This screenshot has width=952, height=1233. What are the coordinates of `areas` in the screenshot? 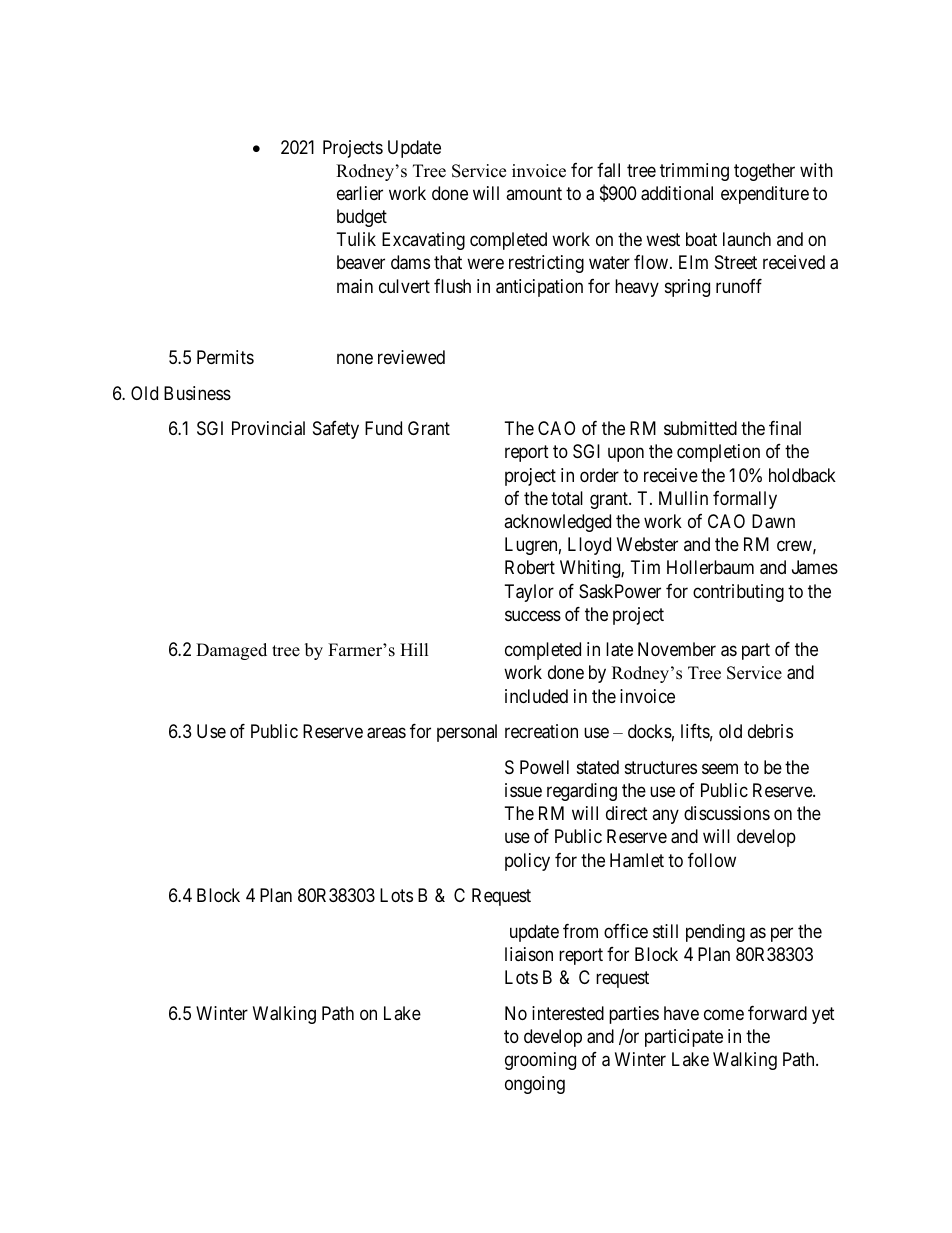 It's located at (386, 733).
